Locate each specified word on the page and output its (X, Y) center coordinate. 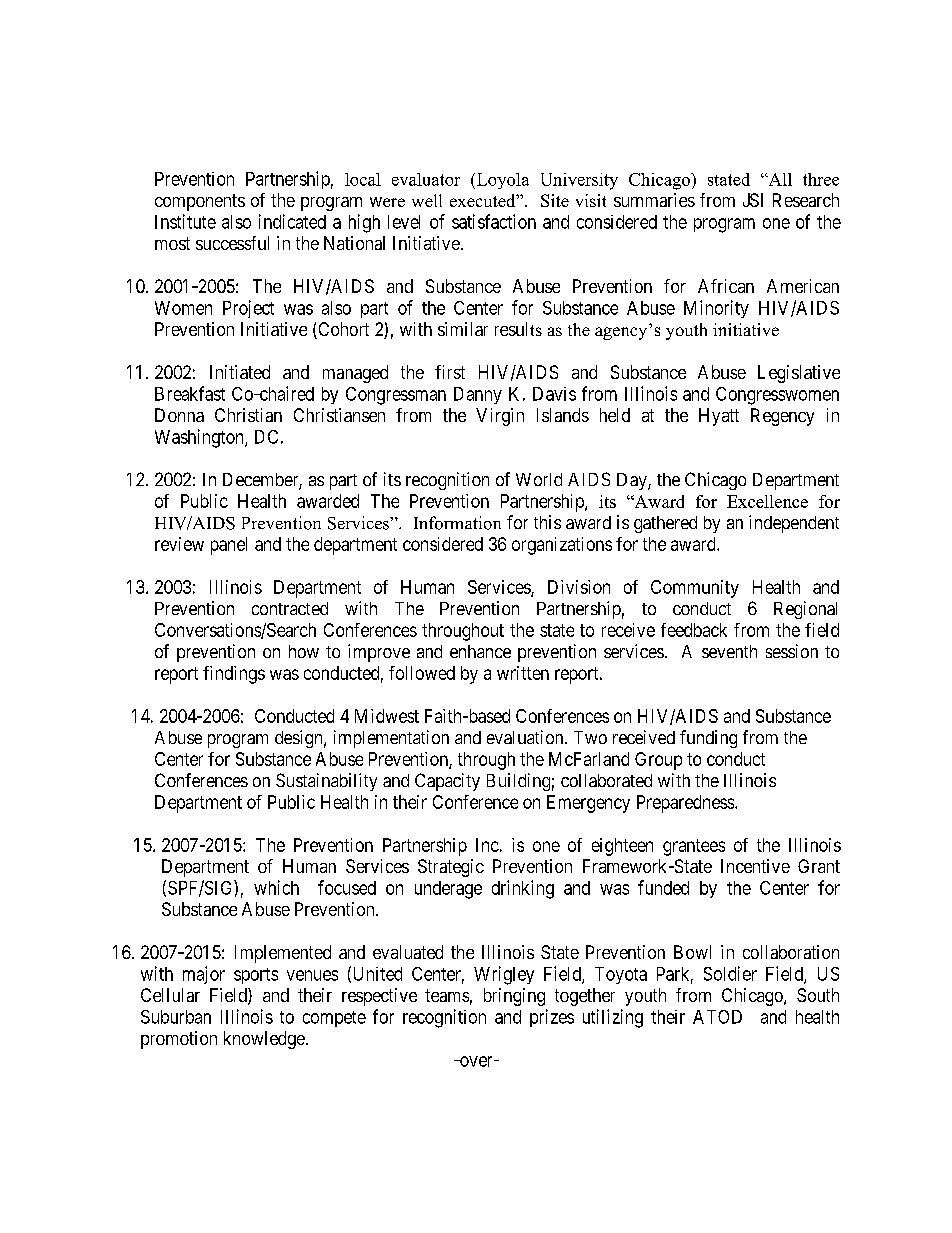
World (539, 479)
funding (708, 739)
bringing (514, 997)
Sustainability (326, 782)
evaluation (526, 737)
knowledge (264, 1040)
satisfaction (494, 221)
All (779, 179)
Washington (200, 438)
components (200, 202)
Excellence (767, 501)
